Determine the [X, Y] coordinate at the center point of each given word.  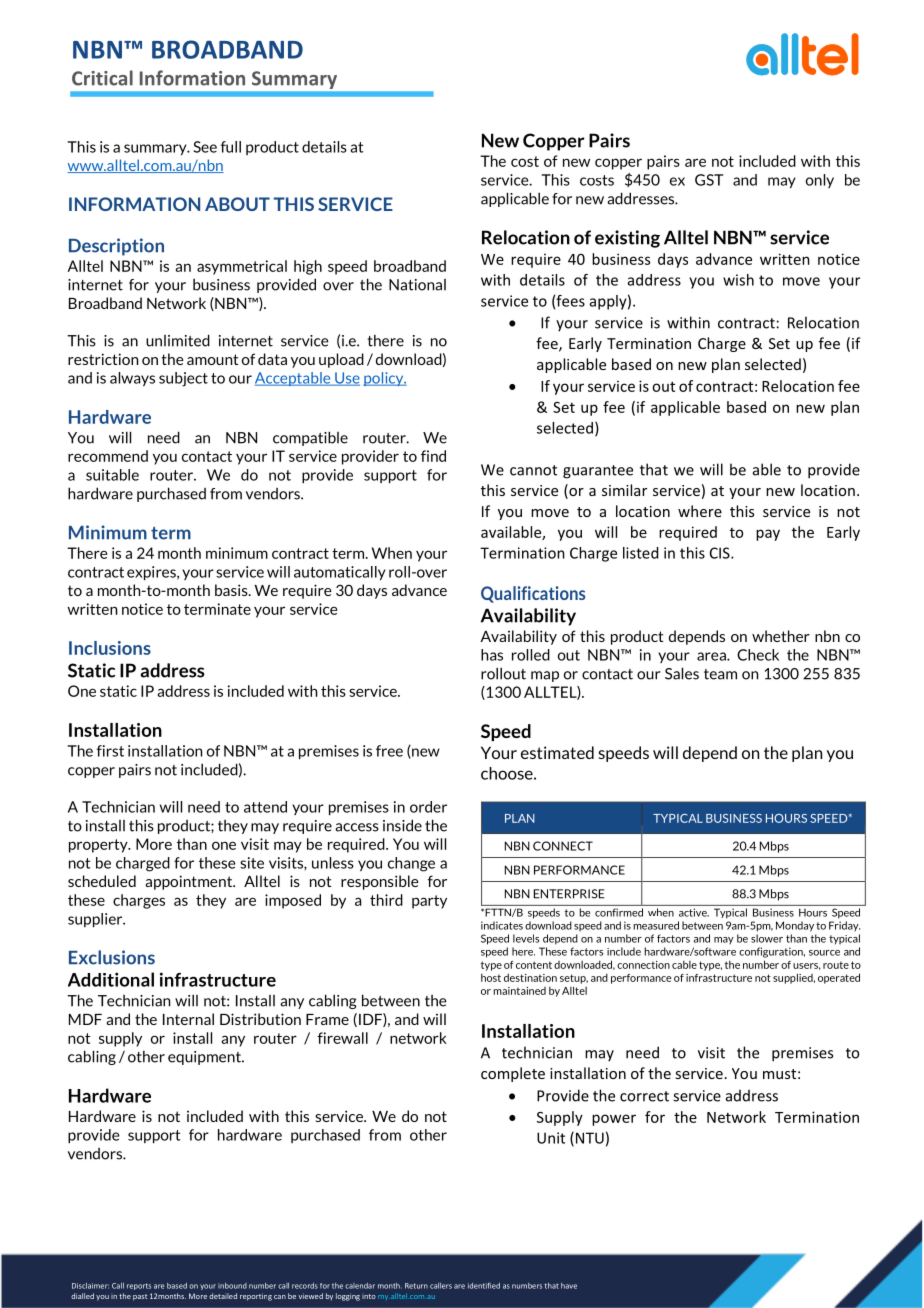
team [720, 674]
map [545, 676]
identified [484, 1285]
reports [139, 1286]
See [205, 147]
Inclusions [110, 648]
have [569, 1286]
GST [709, 180]
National [417, 285]
